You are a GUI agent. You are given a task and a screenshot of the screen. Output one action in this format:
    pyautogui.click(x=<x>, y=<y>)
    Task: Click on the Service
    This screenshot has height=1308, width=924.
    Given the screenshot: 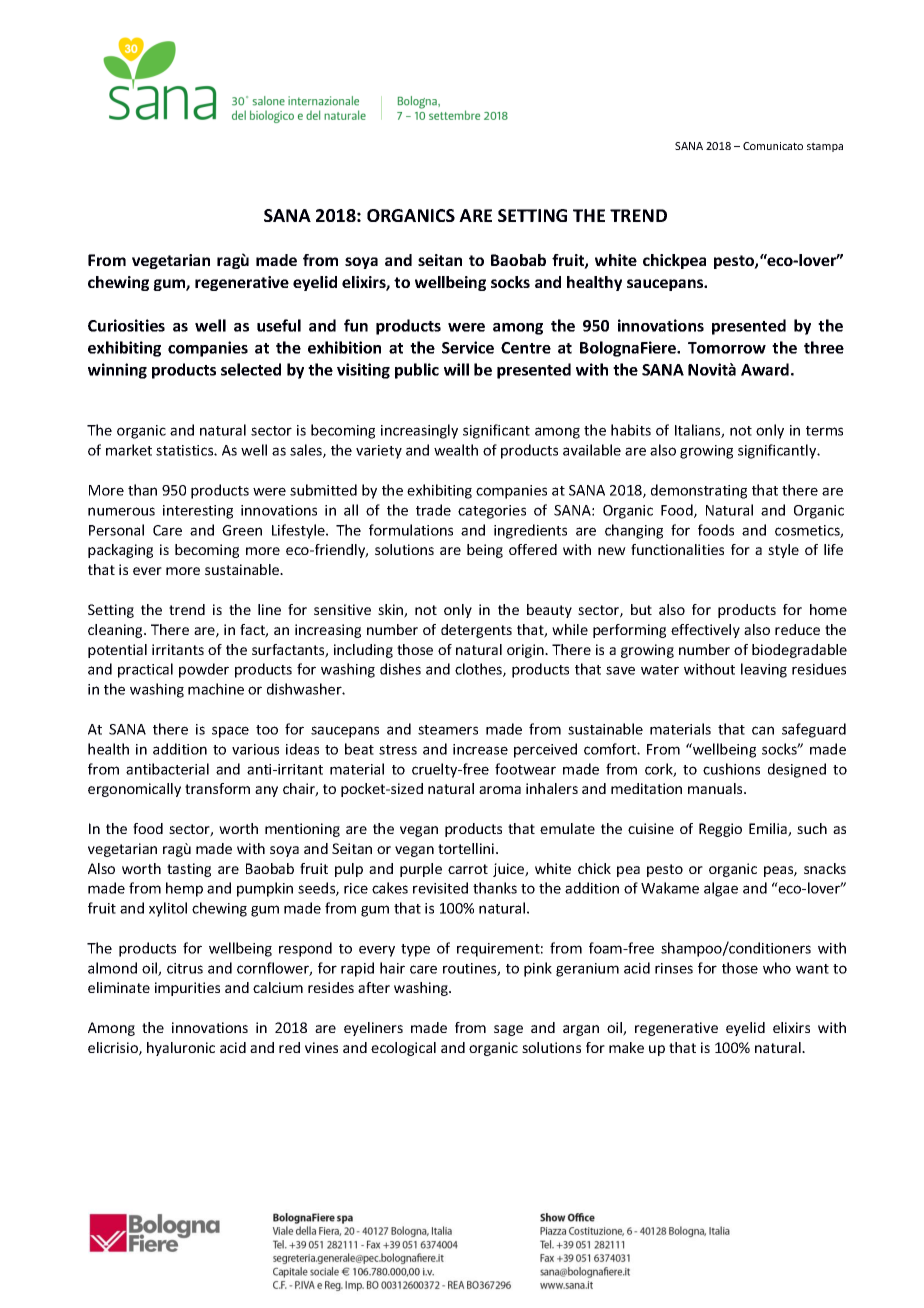 What is the action you would take?
    pyautogui.click(x=468, y=347)
